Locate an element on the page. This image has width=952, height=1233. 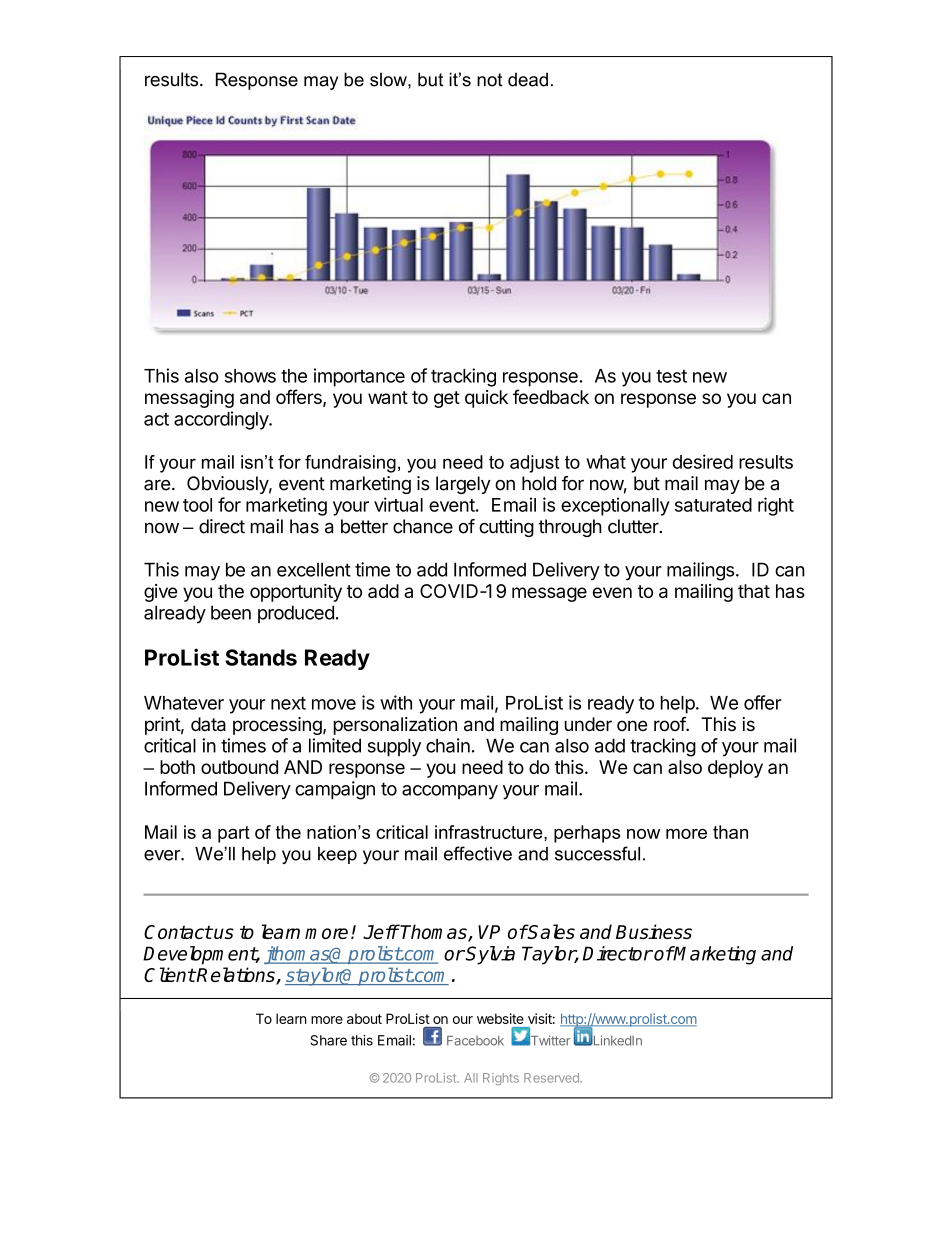
test is located at coordinates (671, 376).
